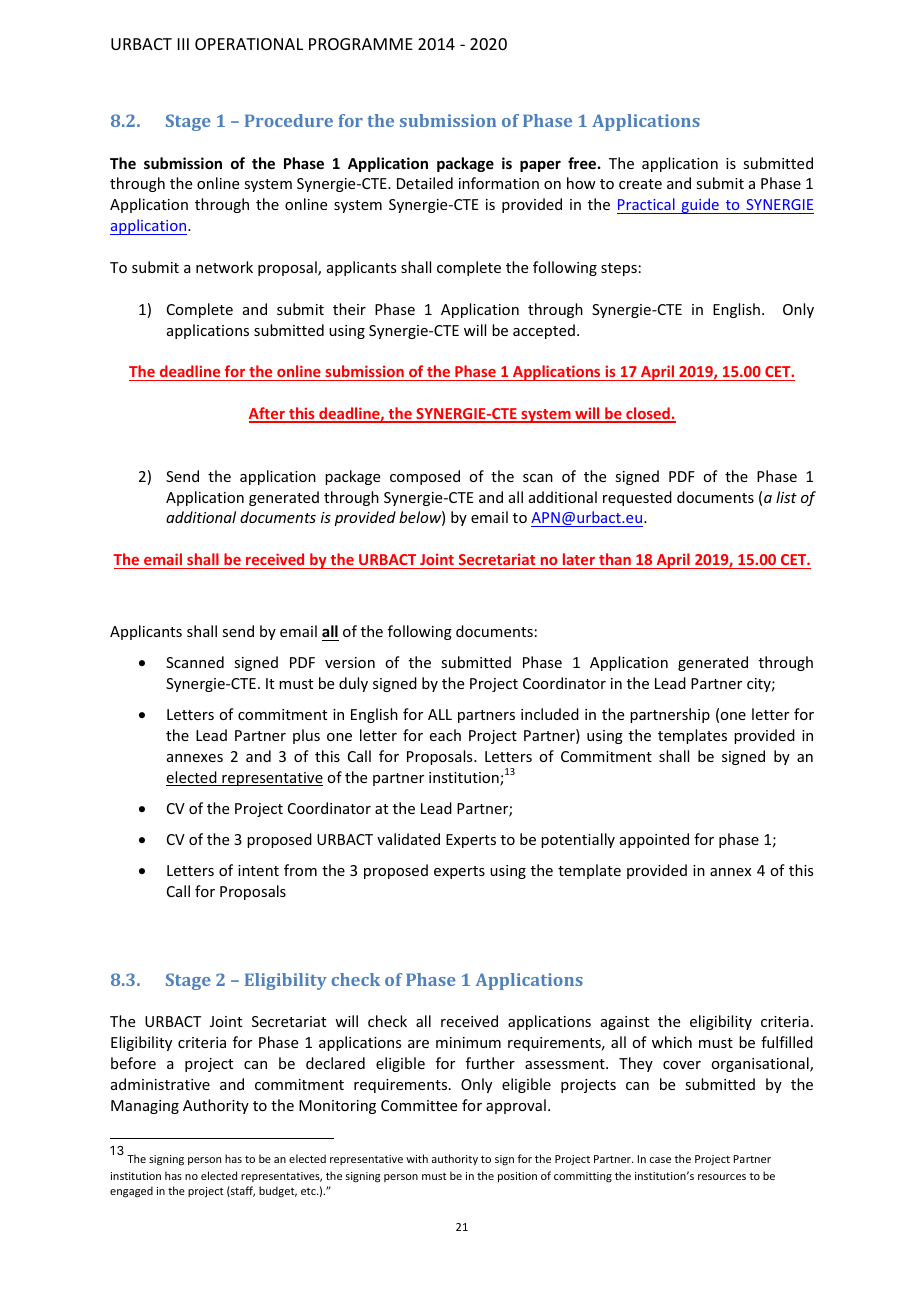 This screenshot has height=1309, width=924. What do you see at coordinates (722, 1177) in the screenshot?
I see `resources` at bounding box center [722, 1177].
